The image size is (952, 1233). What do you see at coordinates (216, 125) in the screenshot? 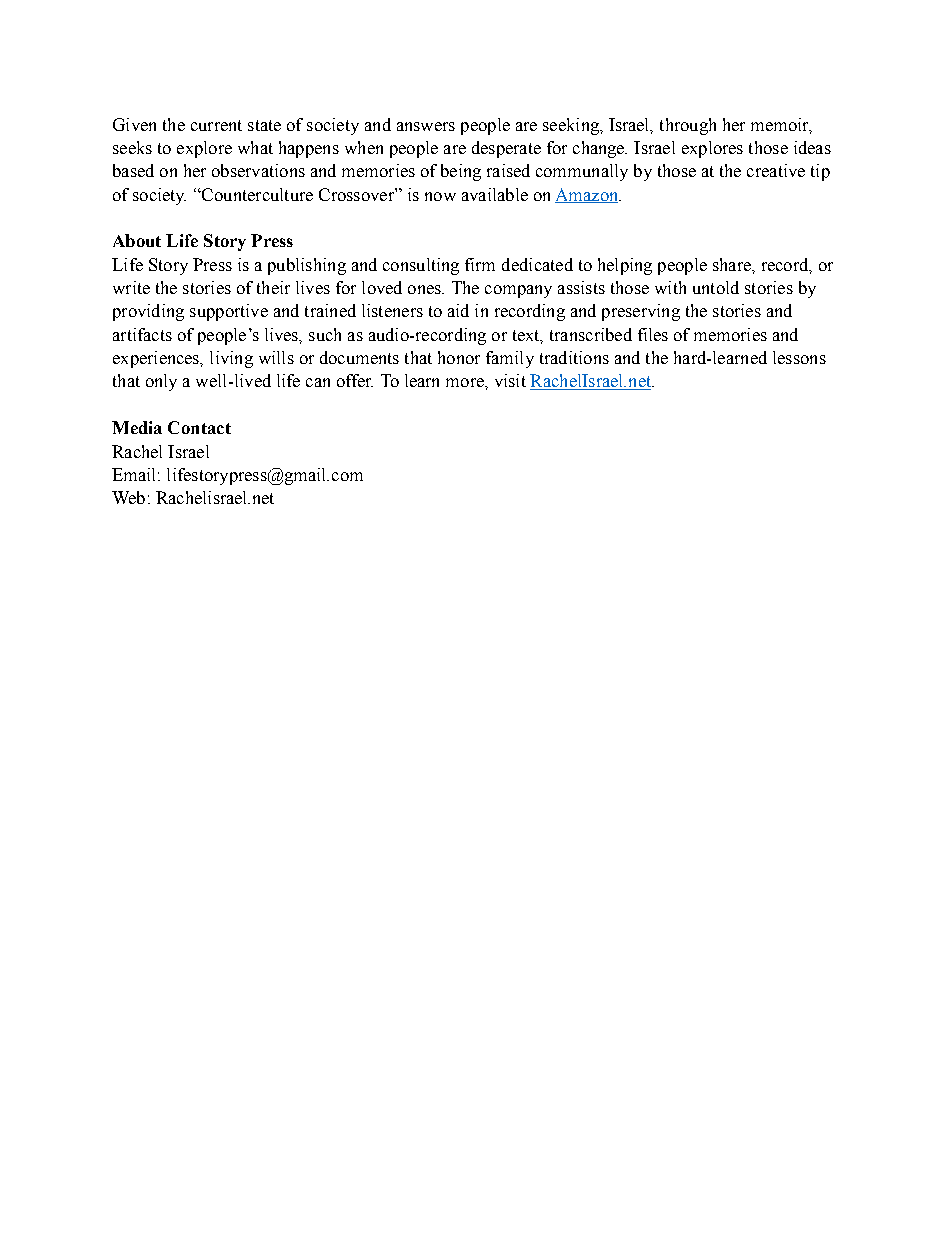
I see `current` at bounding box center [216, 125].
